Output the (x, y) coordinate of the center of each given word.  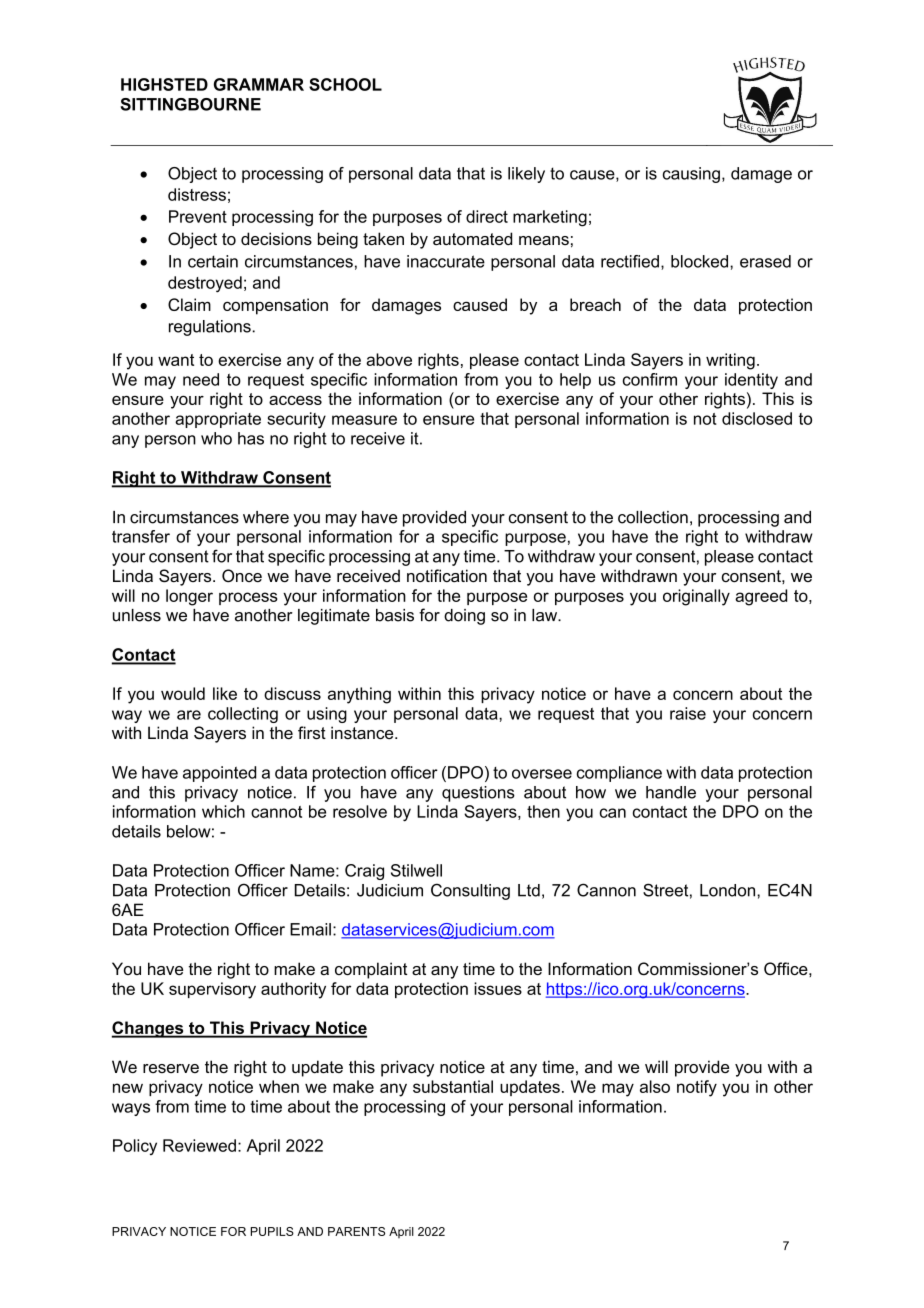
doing (464, 617)
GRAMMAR (259, 84)
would (183, 693)
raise (688, 713)
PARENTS (356, 1231)
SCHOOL (345, 84)
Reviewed (199, 1145)
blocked (701, 261)
